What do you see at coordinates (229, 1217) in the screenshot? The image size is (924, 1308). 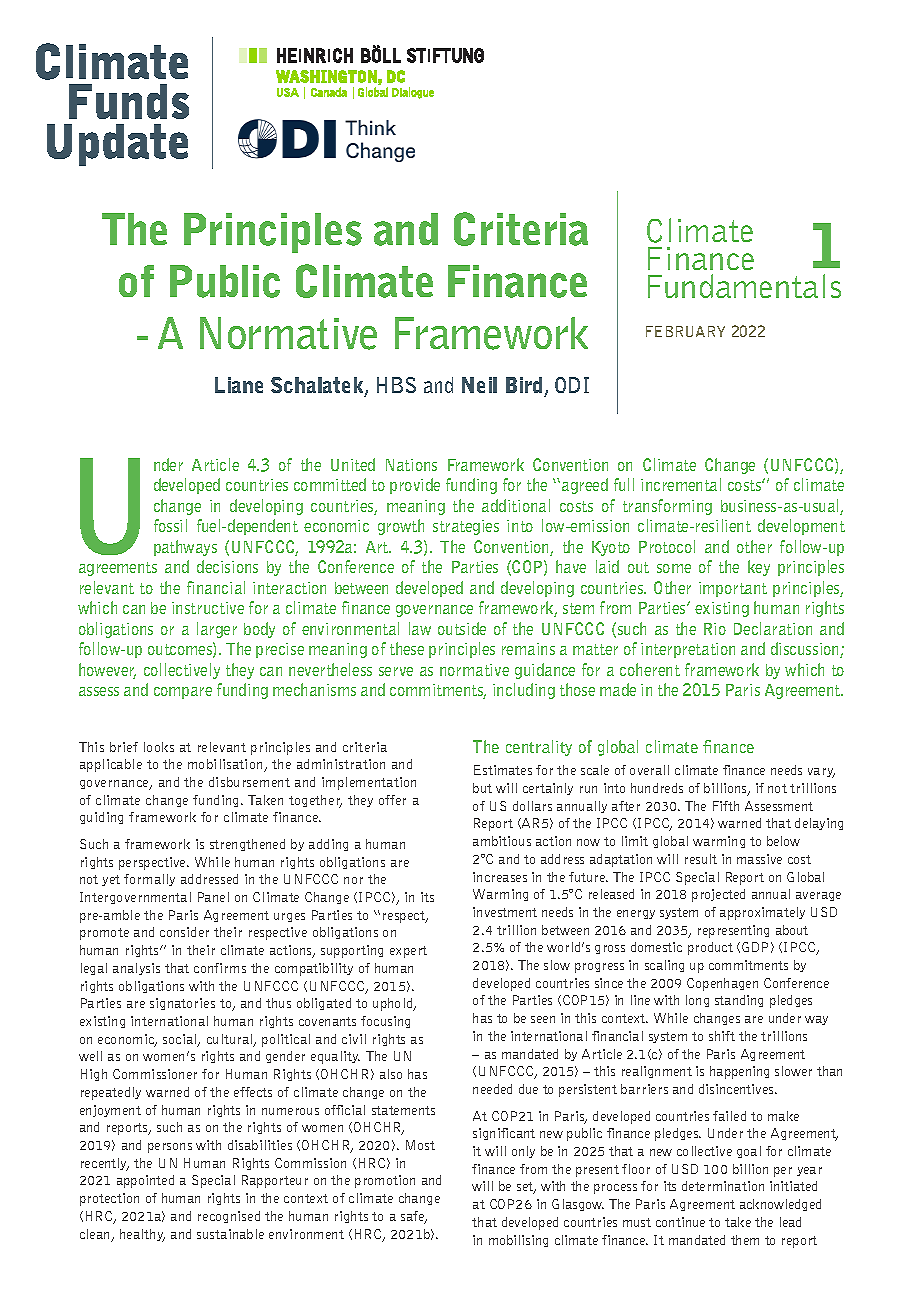 I see `recognised` at bounding box center [229, 1217].
